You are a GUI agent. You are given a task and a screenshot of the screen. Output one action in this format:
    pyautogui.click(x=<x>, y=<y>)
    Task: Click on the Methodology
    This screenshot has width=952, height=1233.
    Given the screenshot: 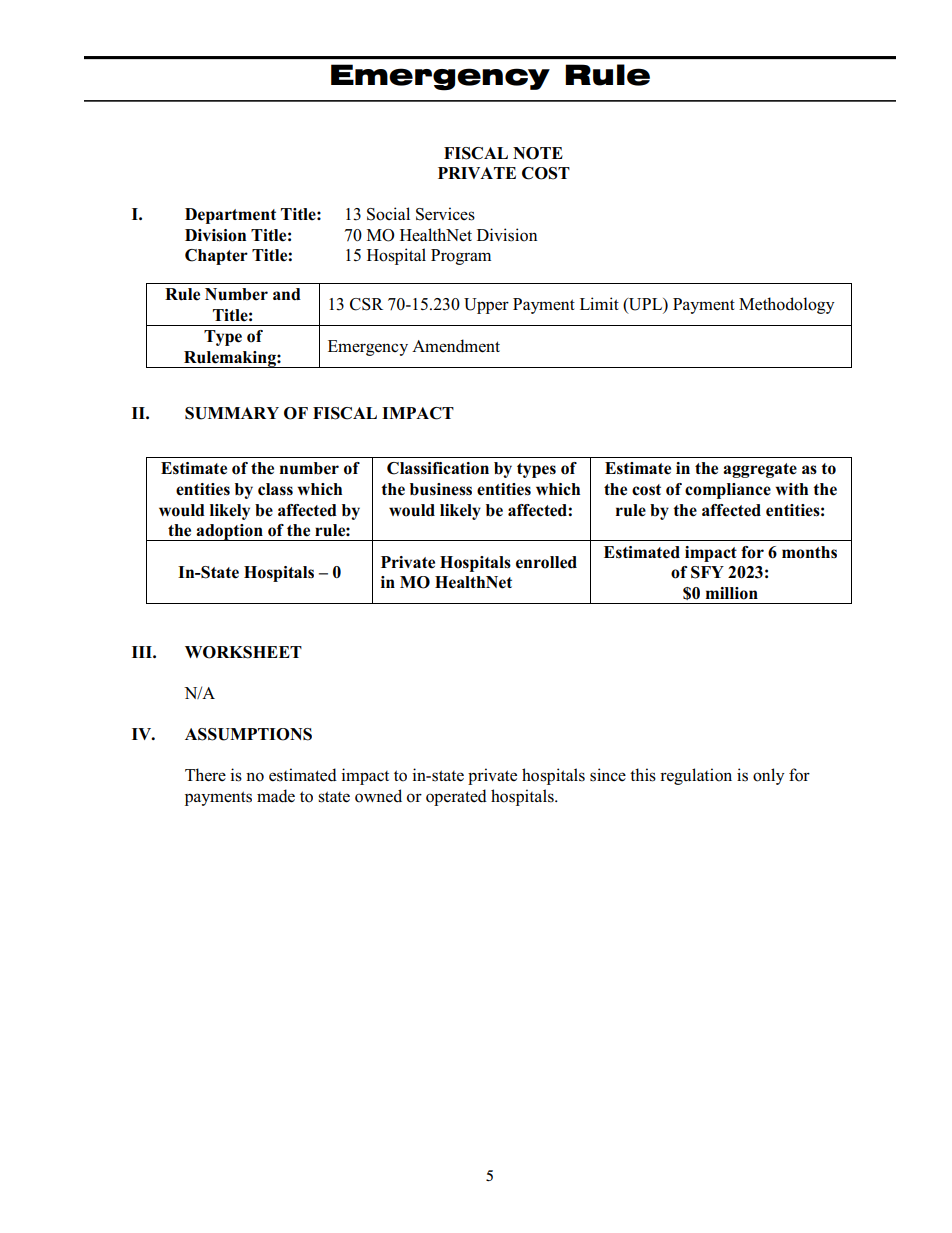 What is the action you would take?
    pyautogui.click(x=787, y=305)
